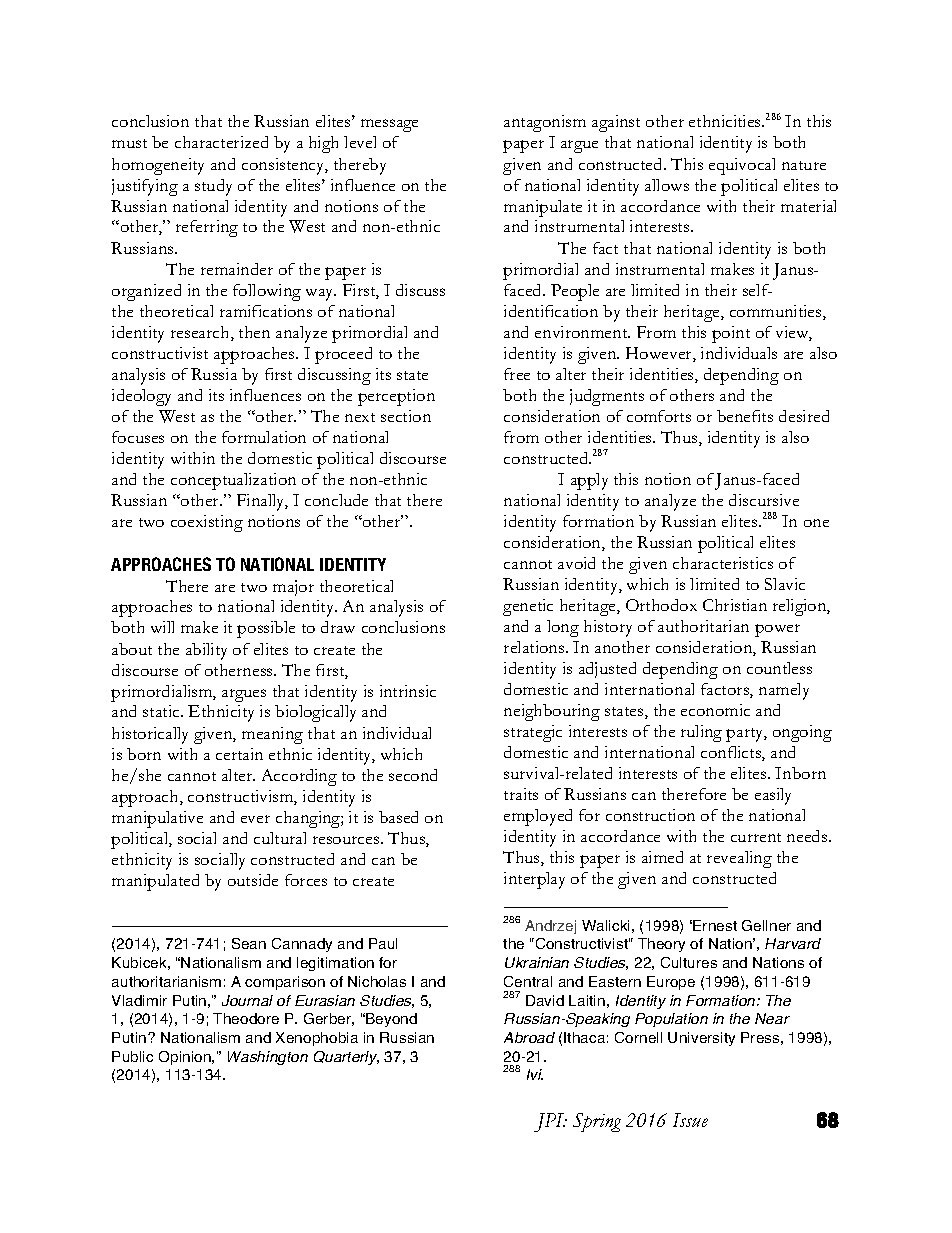  What do you see at coordinates (690, 1120) in the screenshot?
I see `Issue` at bounding box center [690, 1120].
